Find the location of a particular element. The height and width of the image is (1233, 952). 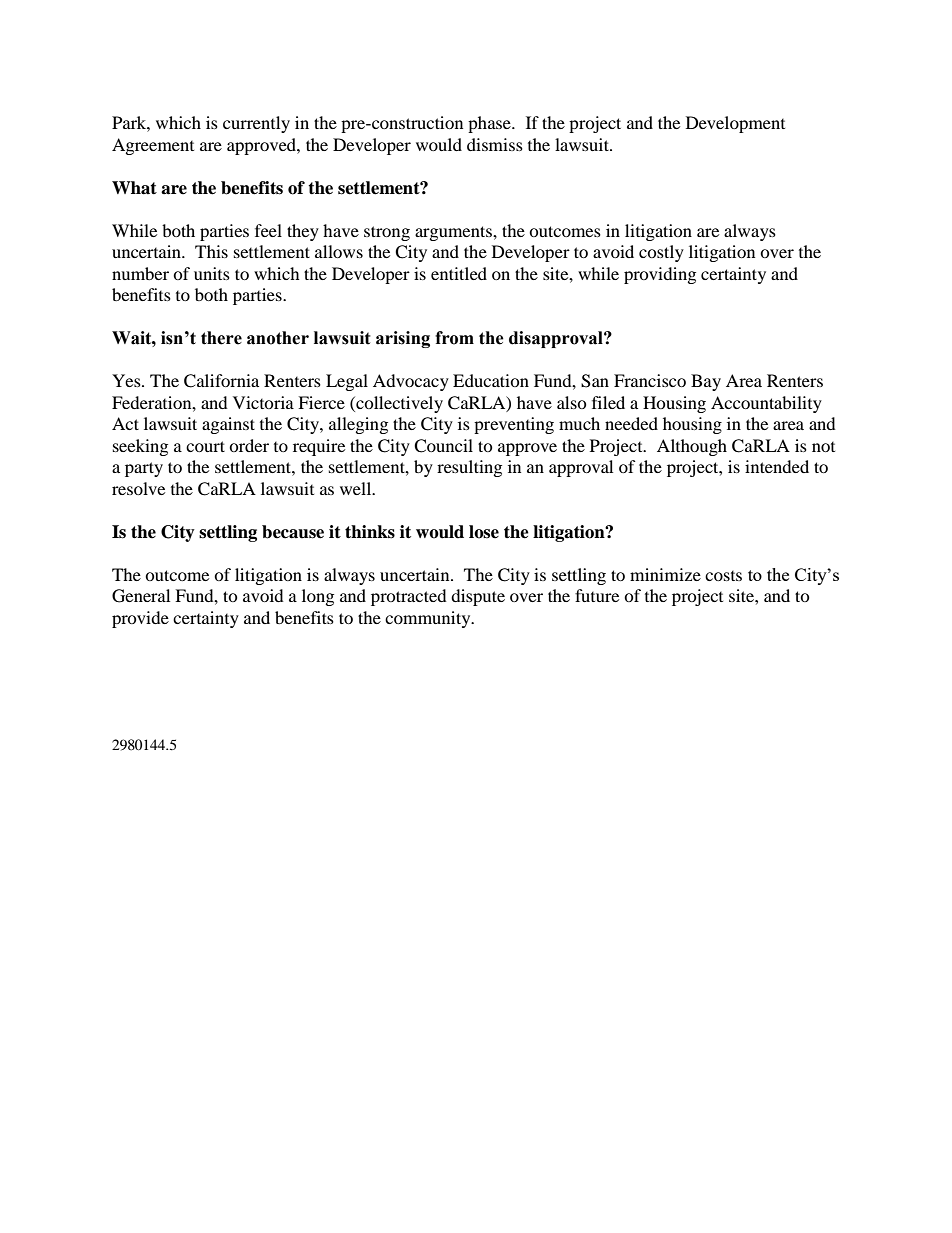

dismiss is located at coordinates (495, 144).
